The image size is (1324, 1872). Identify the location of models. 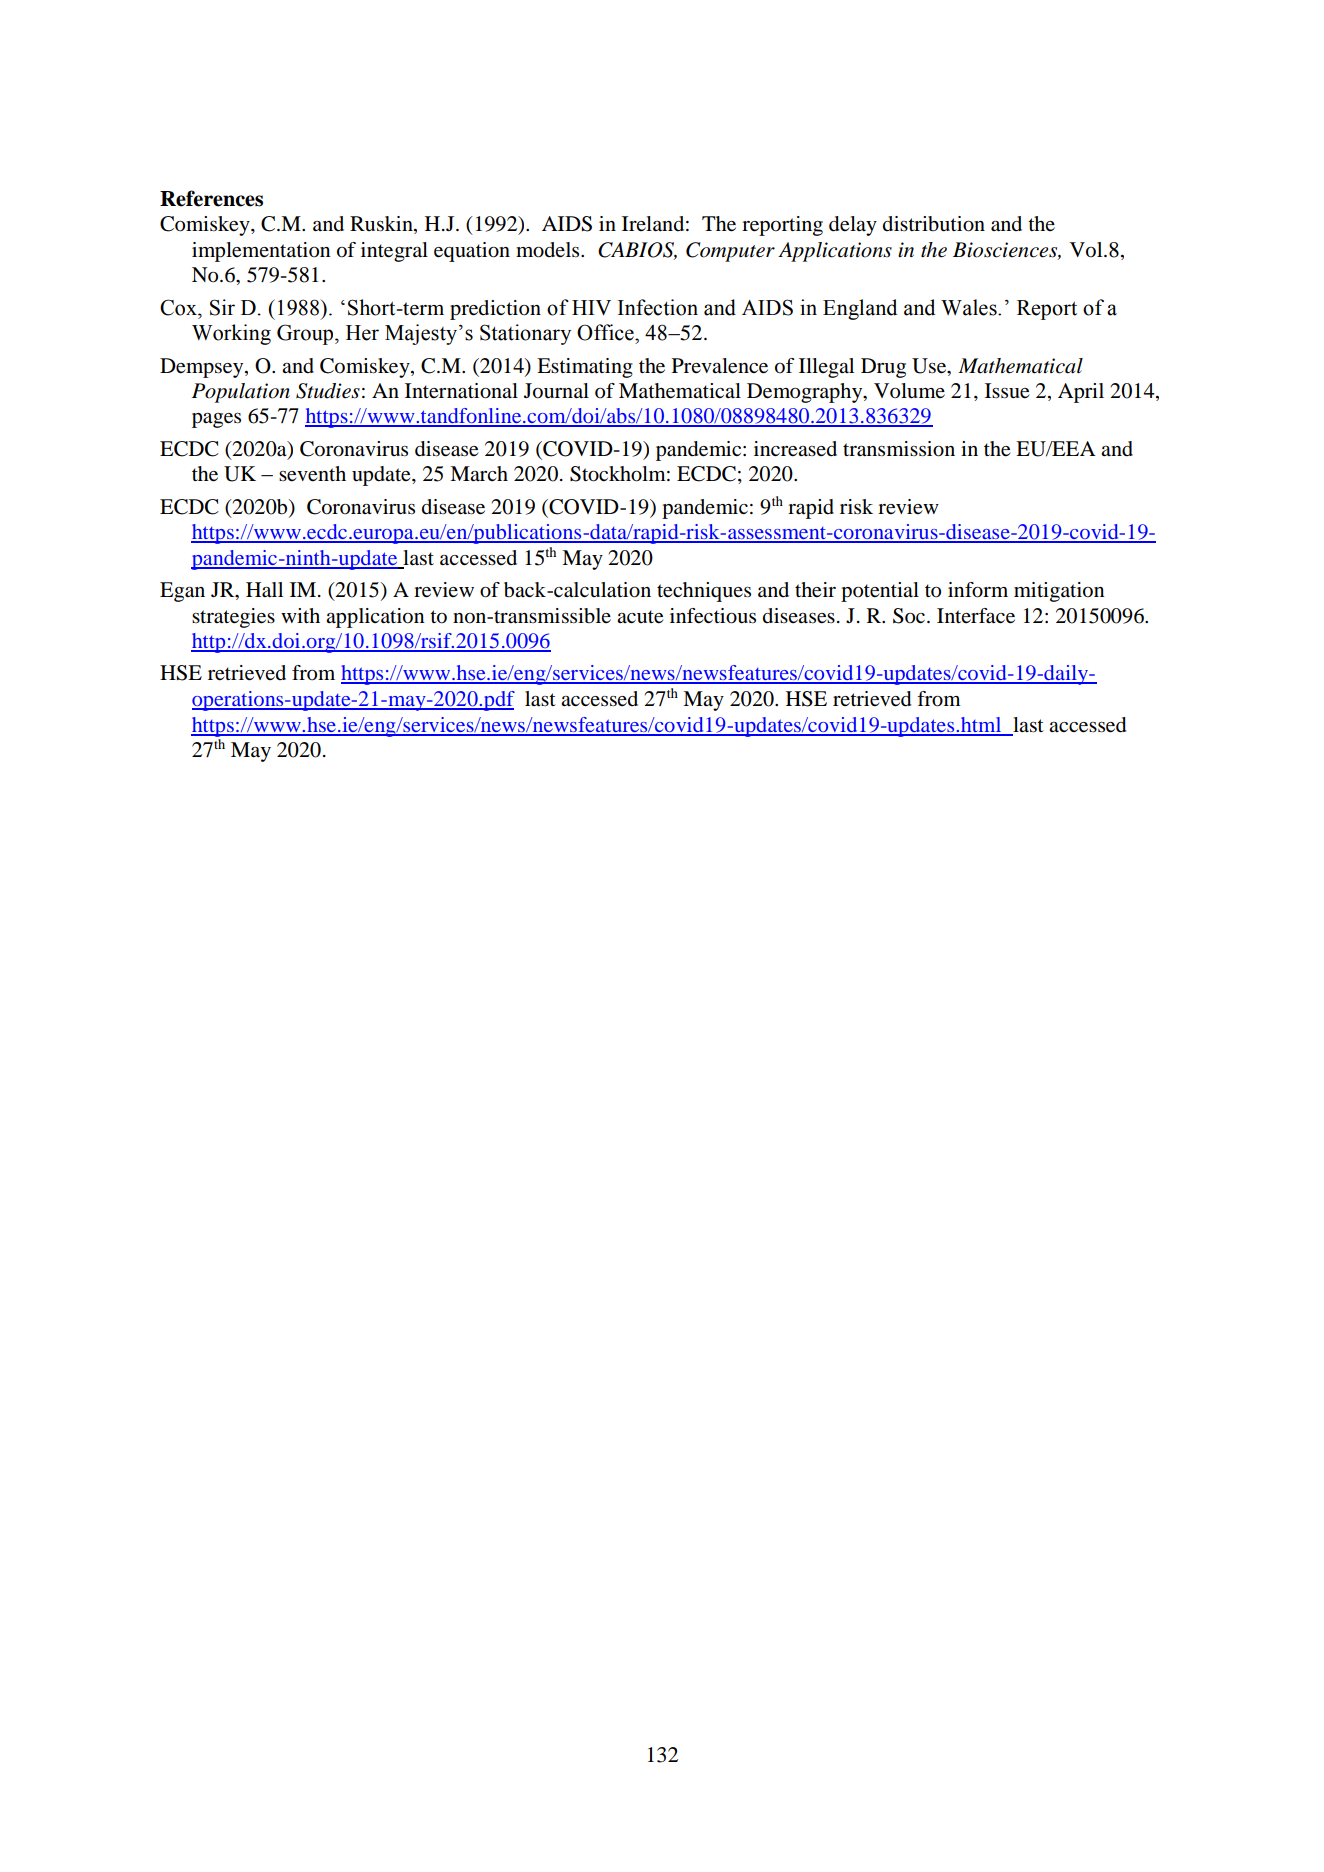
(549, 250).
